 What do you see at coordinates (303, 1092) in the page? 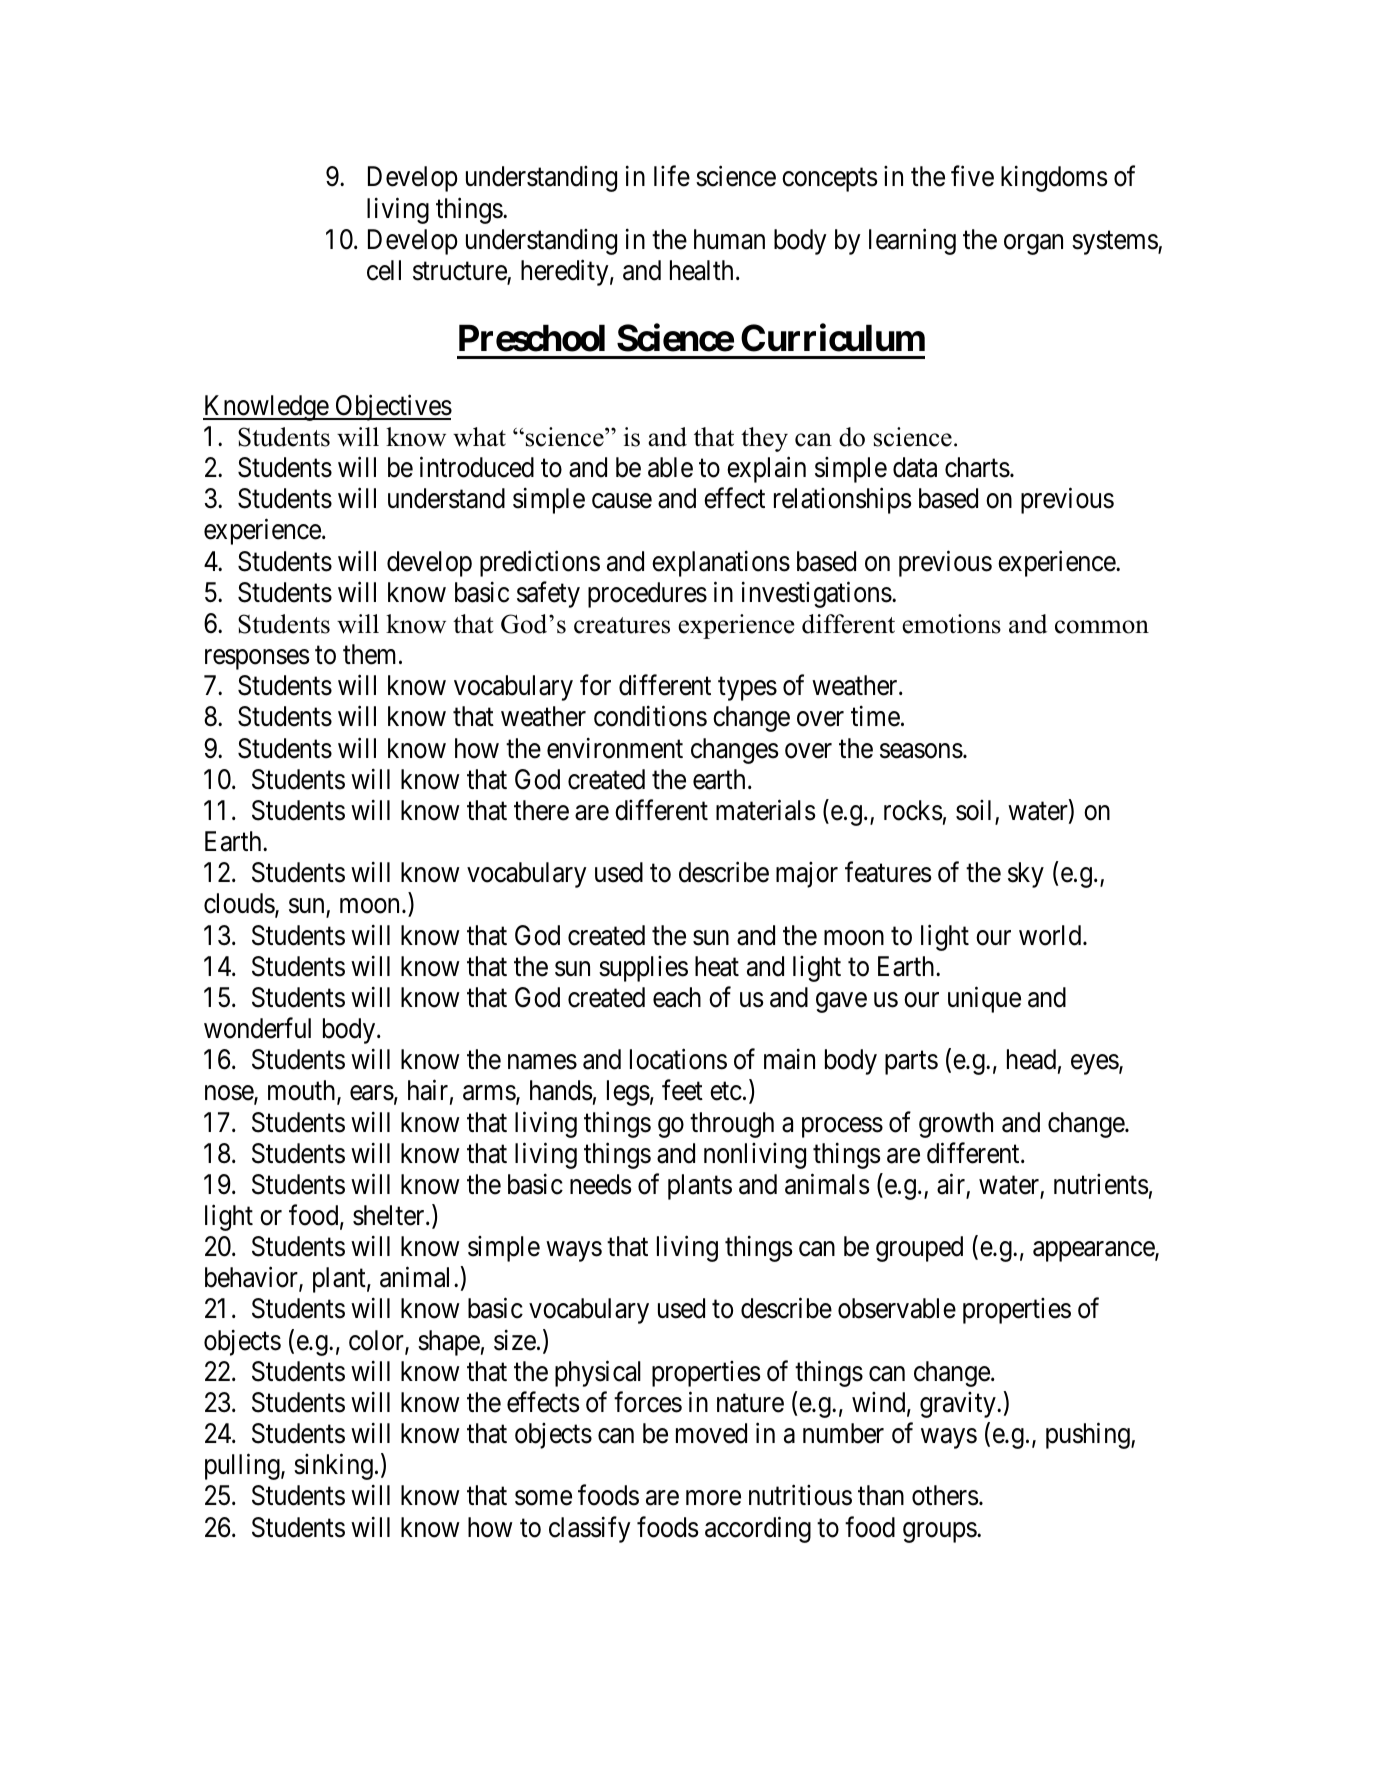
I see `mouth` at bounding box center [303, 1092].
